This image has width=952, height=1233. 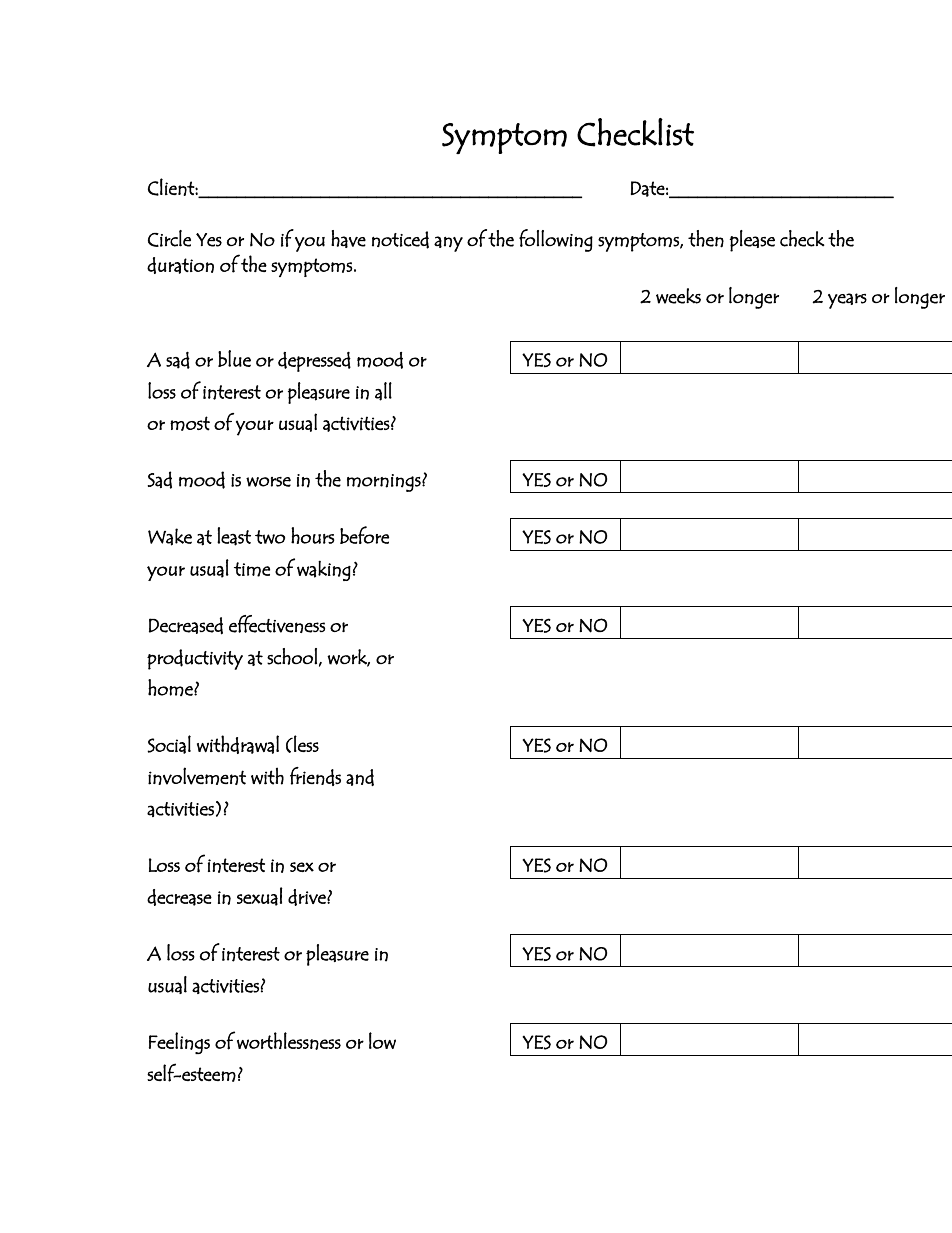 I want to click on school, so click(x=292, y=656).
